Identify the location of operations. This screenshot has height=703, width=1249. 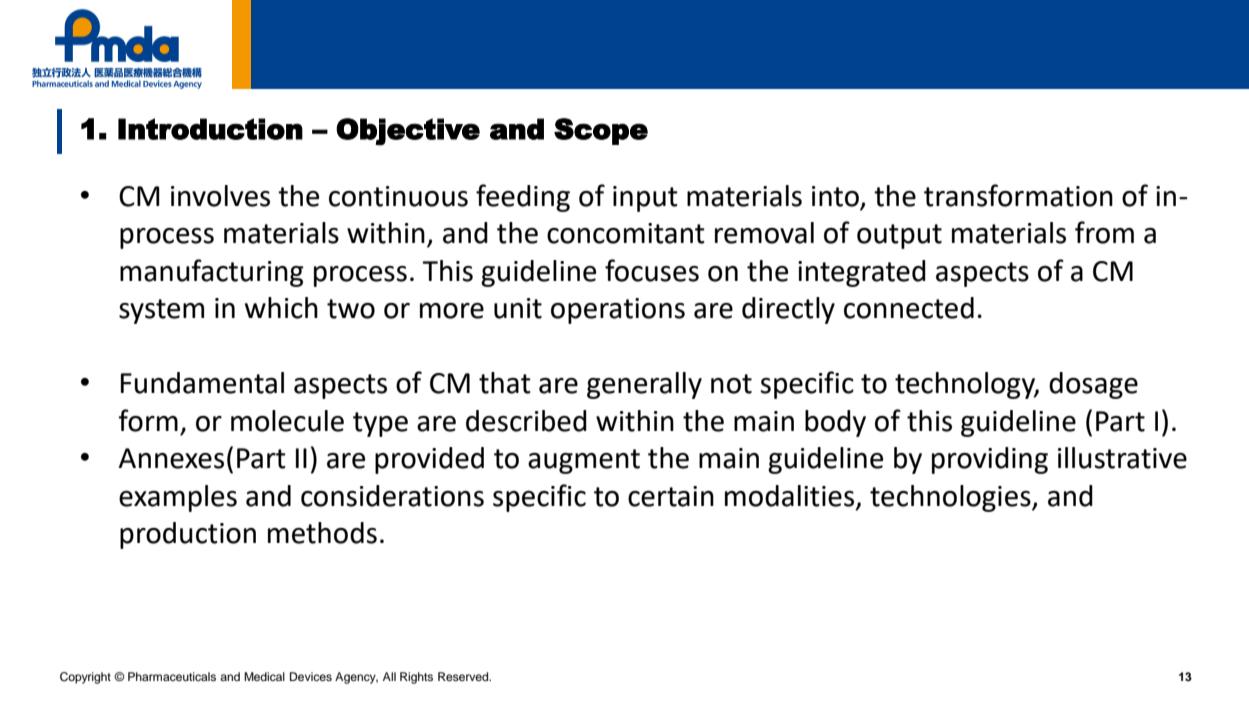
(618, 311).
